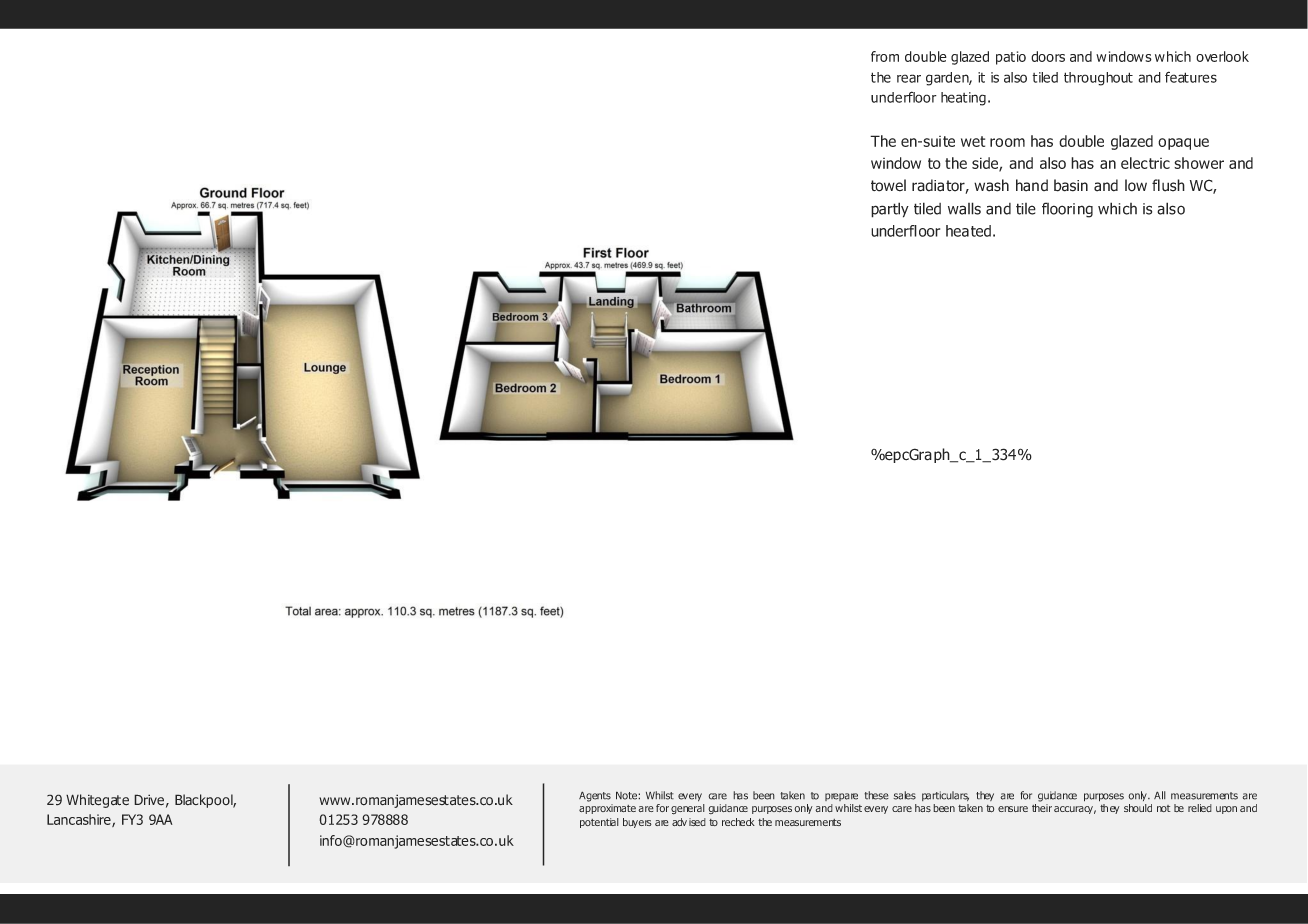  Describe the element at coordinates (688, 809) in the screenshot. I see `general` at that location.
